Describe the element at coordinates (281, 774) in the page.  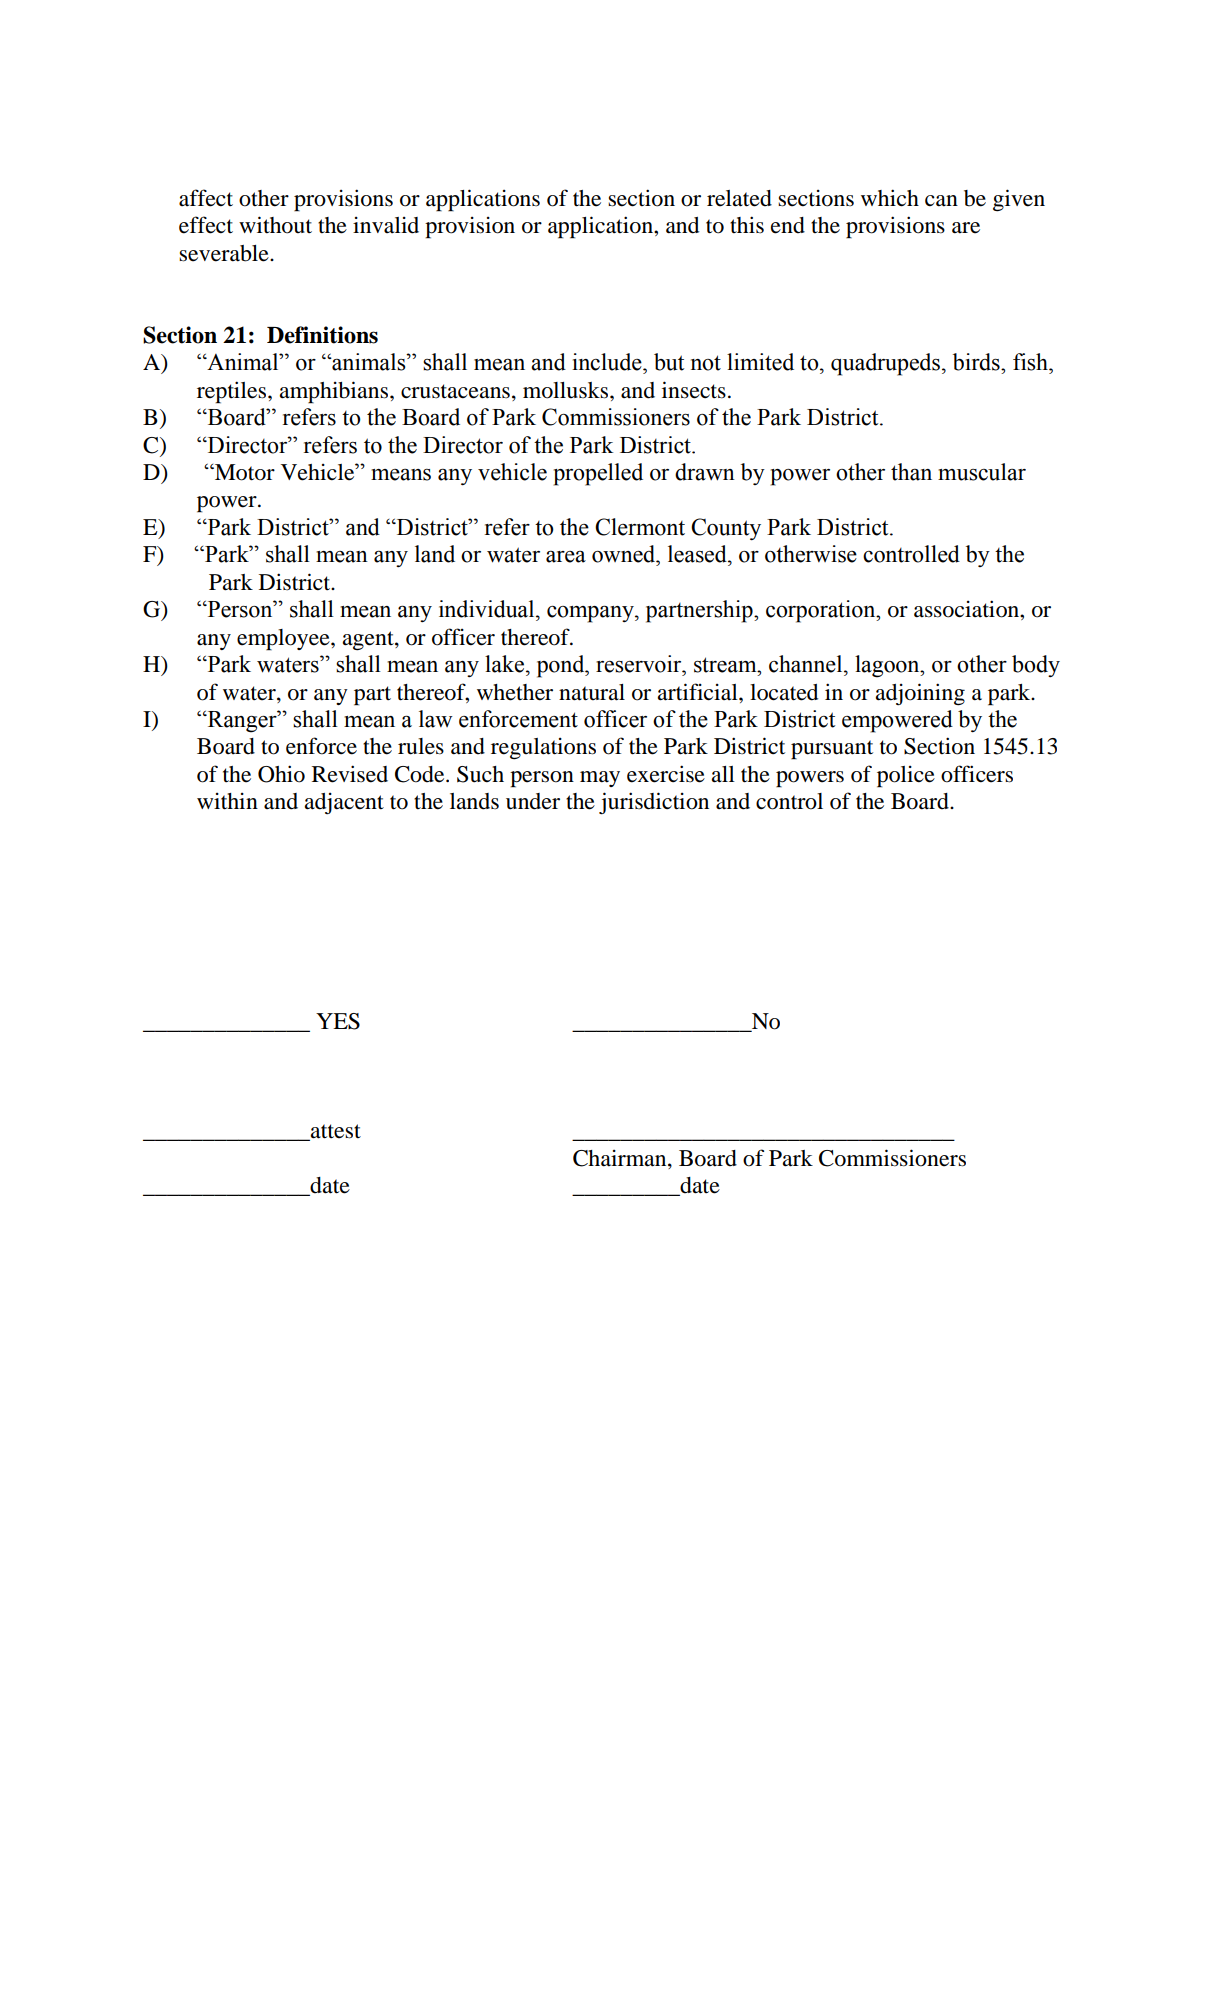
I see `Ohio` at that location.
